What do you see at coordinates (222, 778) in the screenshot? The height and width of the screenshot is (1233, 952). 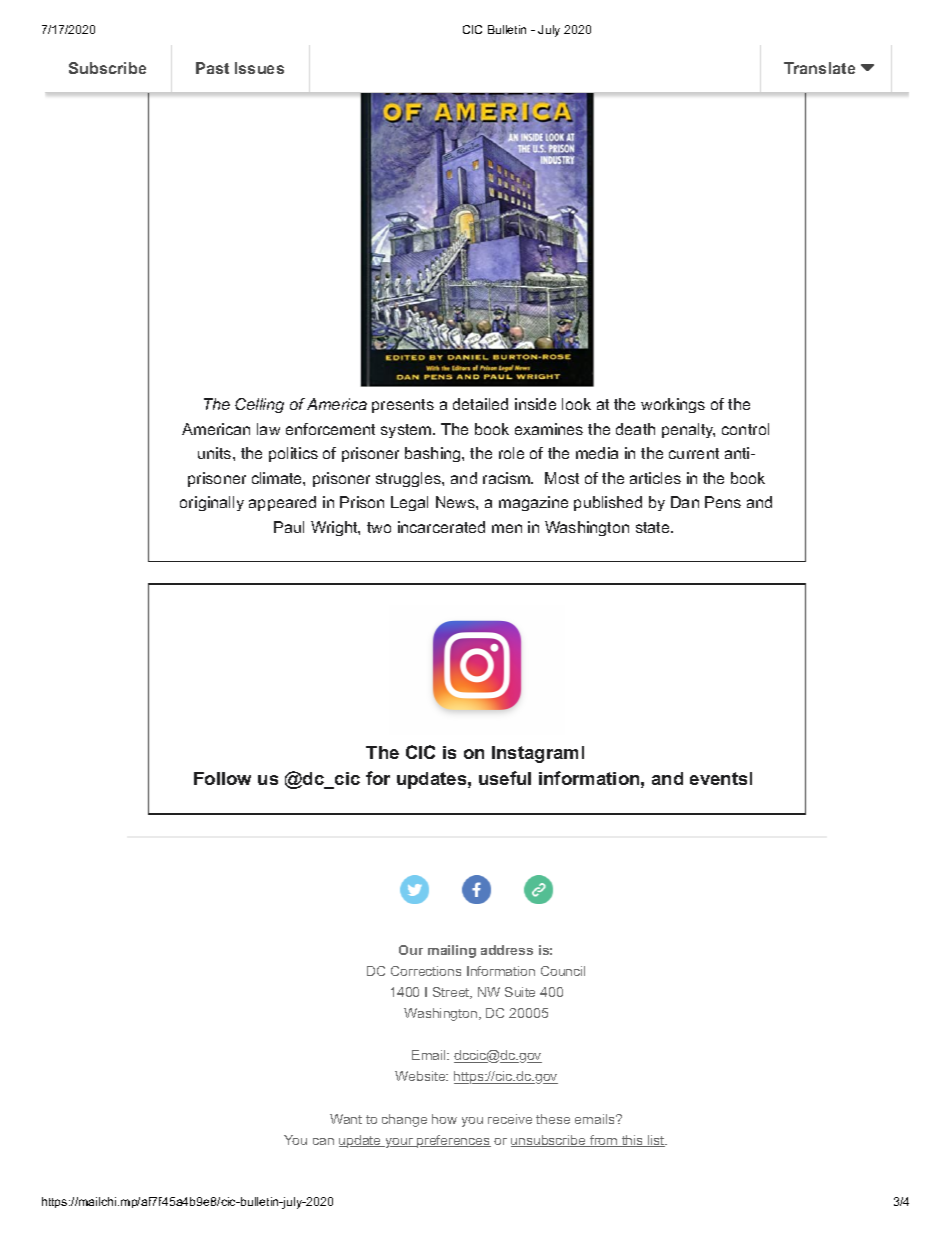 I see `Follow` at bounding box center [222, 778].
